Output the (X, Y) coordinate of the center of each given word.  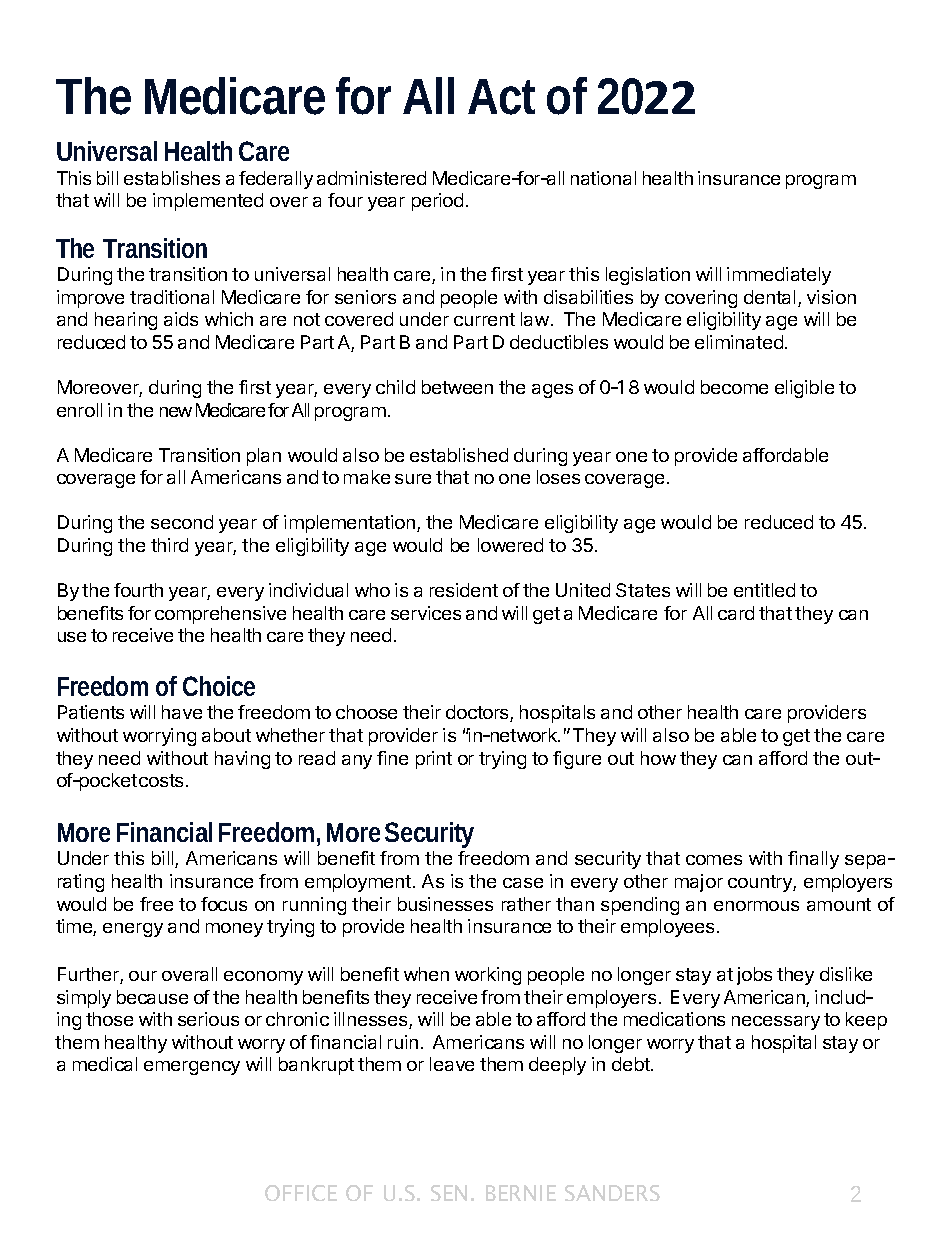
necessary (776, 1023)
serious (208, 1019)
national (603, 178)
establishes (172, 178)
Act (501, 97)
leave (452, 1064)
